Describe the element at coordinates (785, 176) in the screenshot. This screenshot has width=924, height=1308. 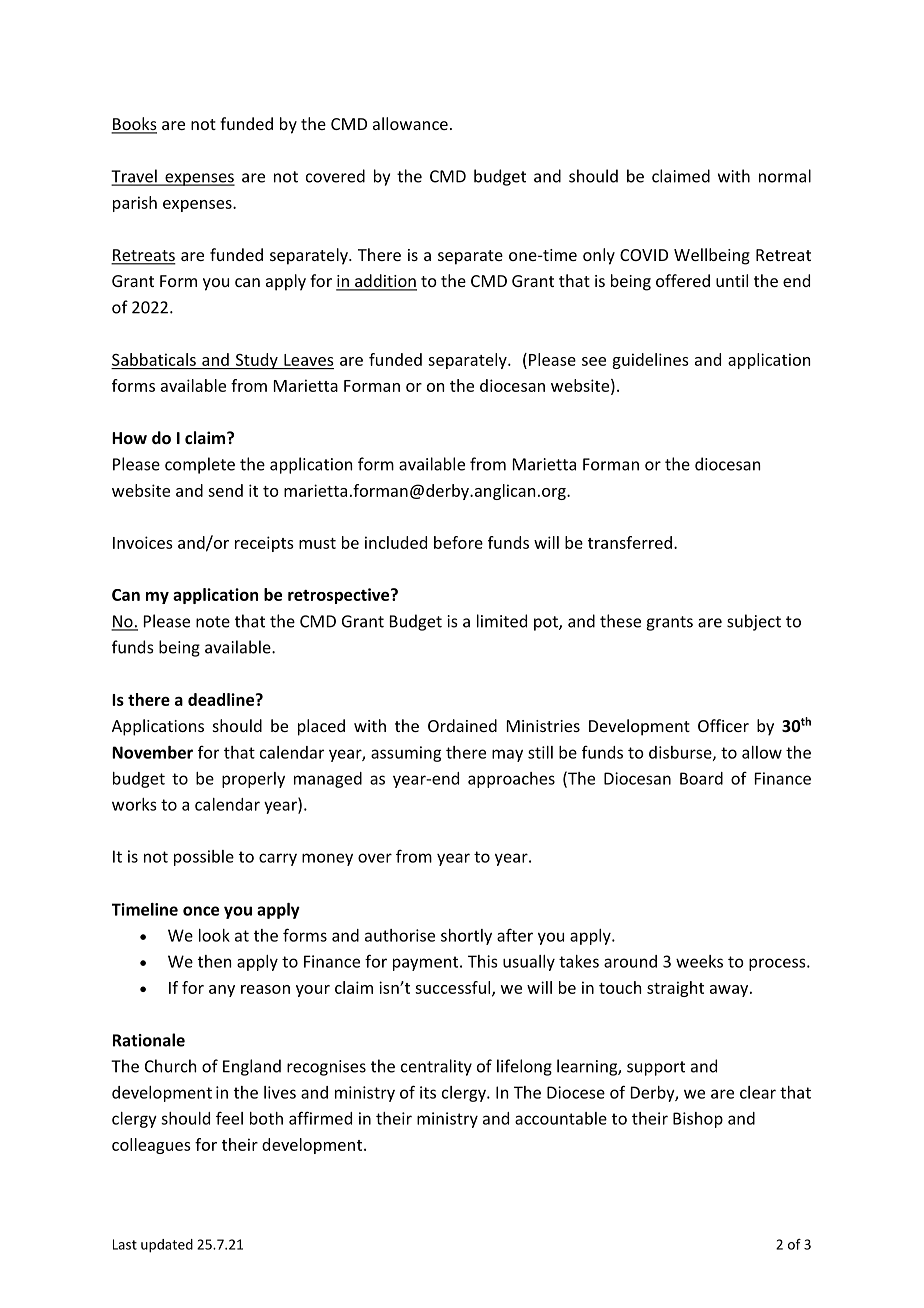
I see `normal` at that location.
